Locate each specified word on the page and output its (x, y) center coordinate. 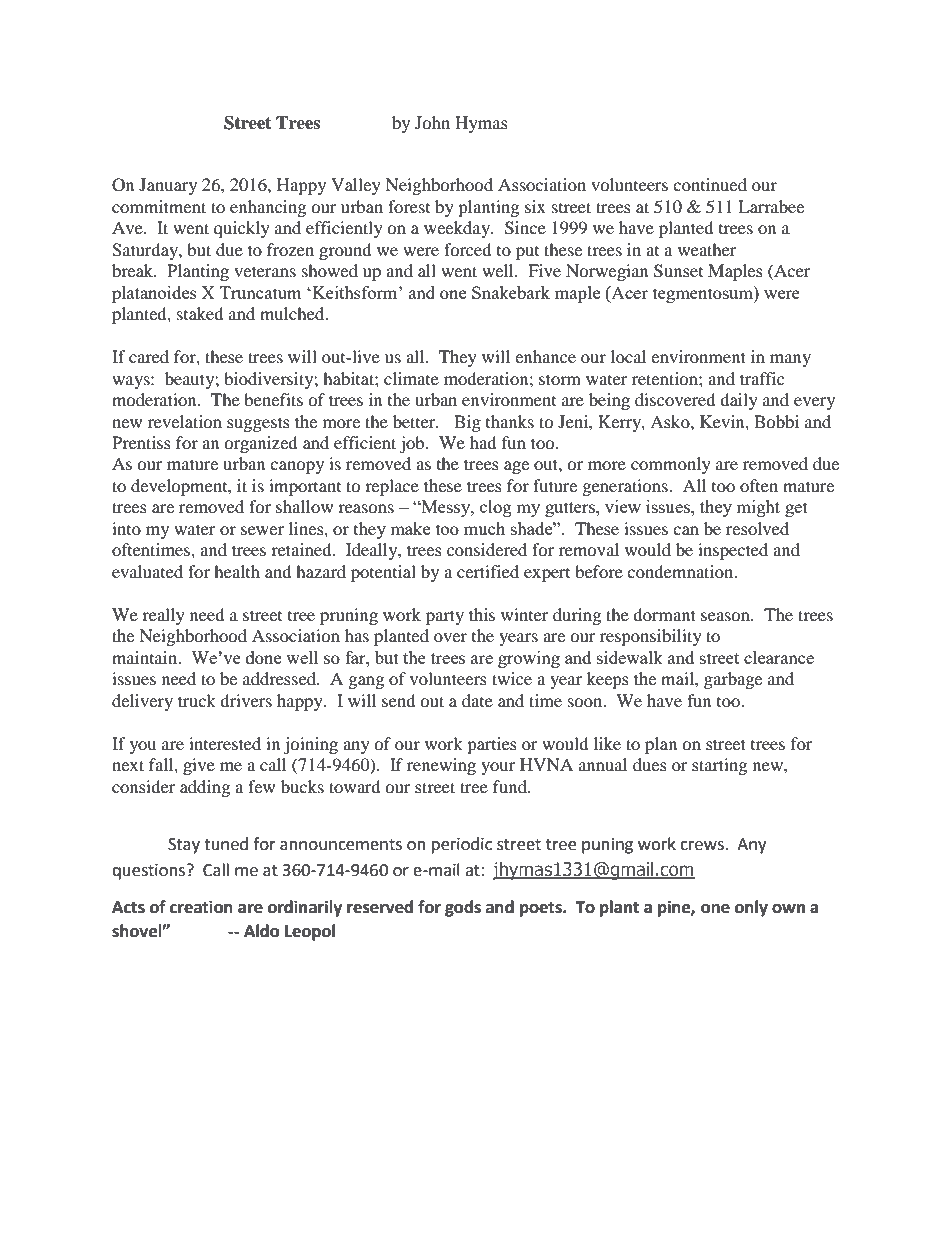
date (477, 700)
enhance (545, 356)
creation (201, 907)
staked (200, 313)
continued (710, 184)
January (168, 186)
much (484, 528)
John (432, 122)
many (790, 360)
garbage (733, 680)
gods (463, 908)
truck (197, 700)
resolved (757, 528)
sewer (262, 530)
